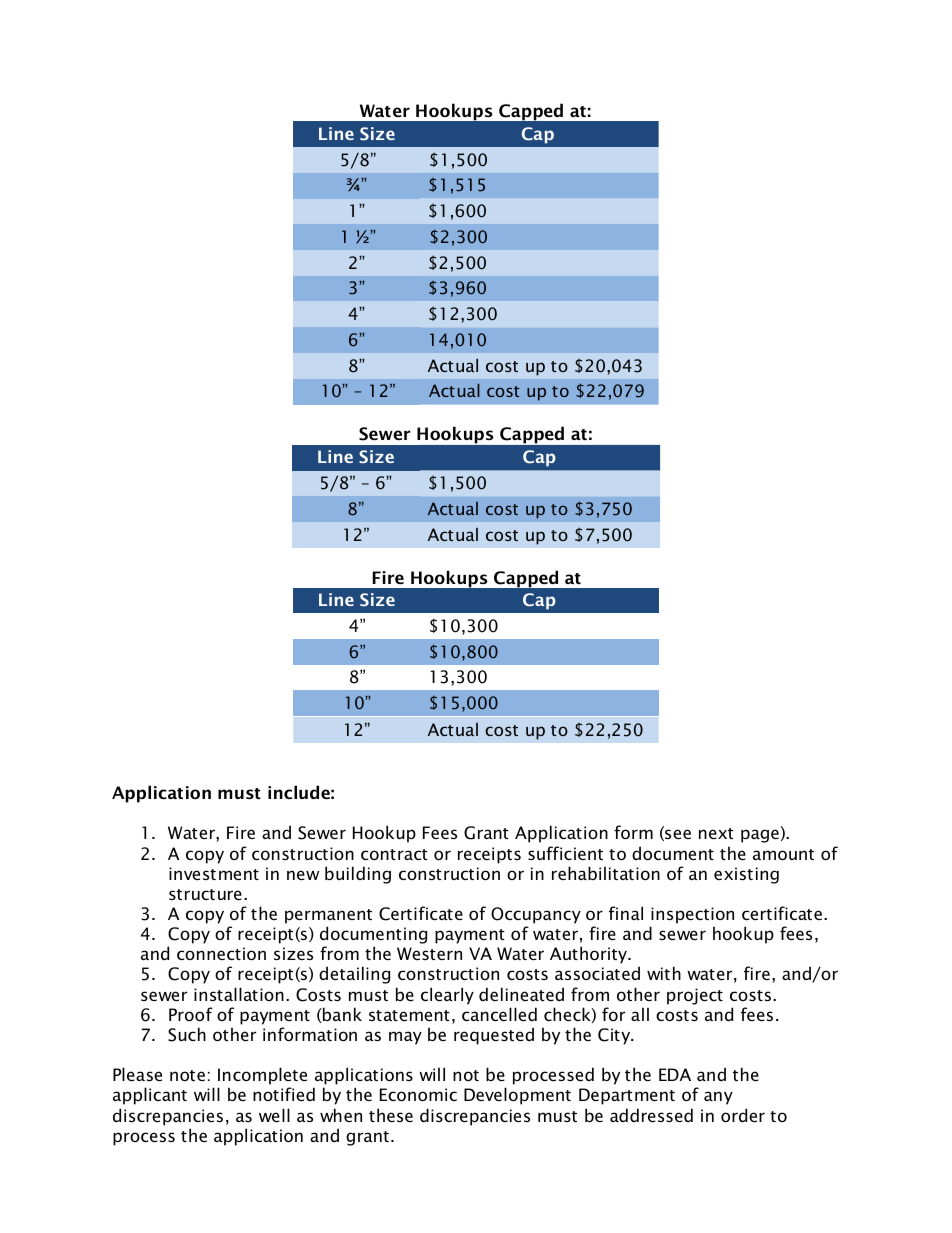 The height and width of the image is (1233, 952). Describe the element at coordinates (664, 973) in the image. I see `with` at that location.
